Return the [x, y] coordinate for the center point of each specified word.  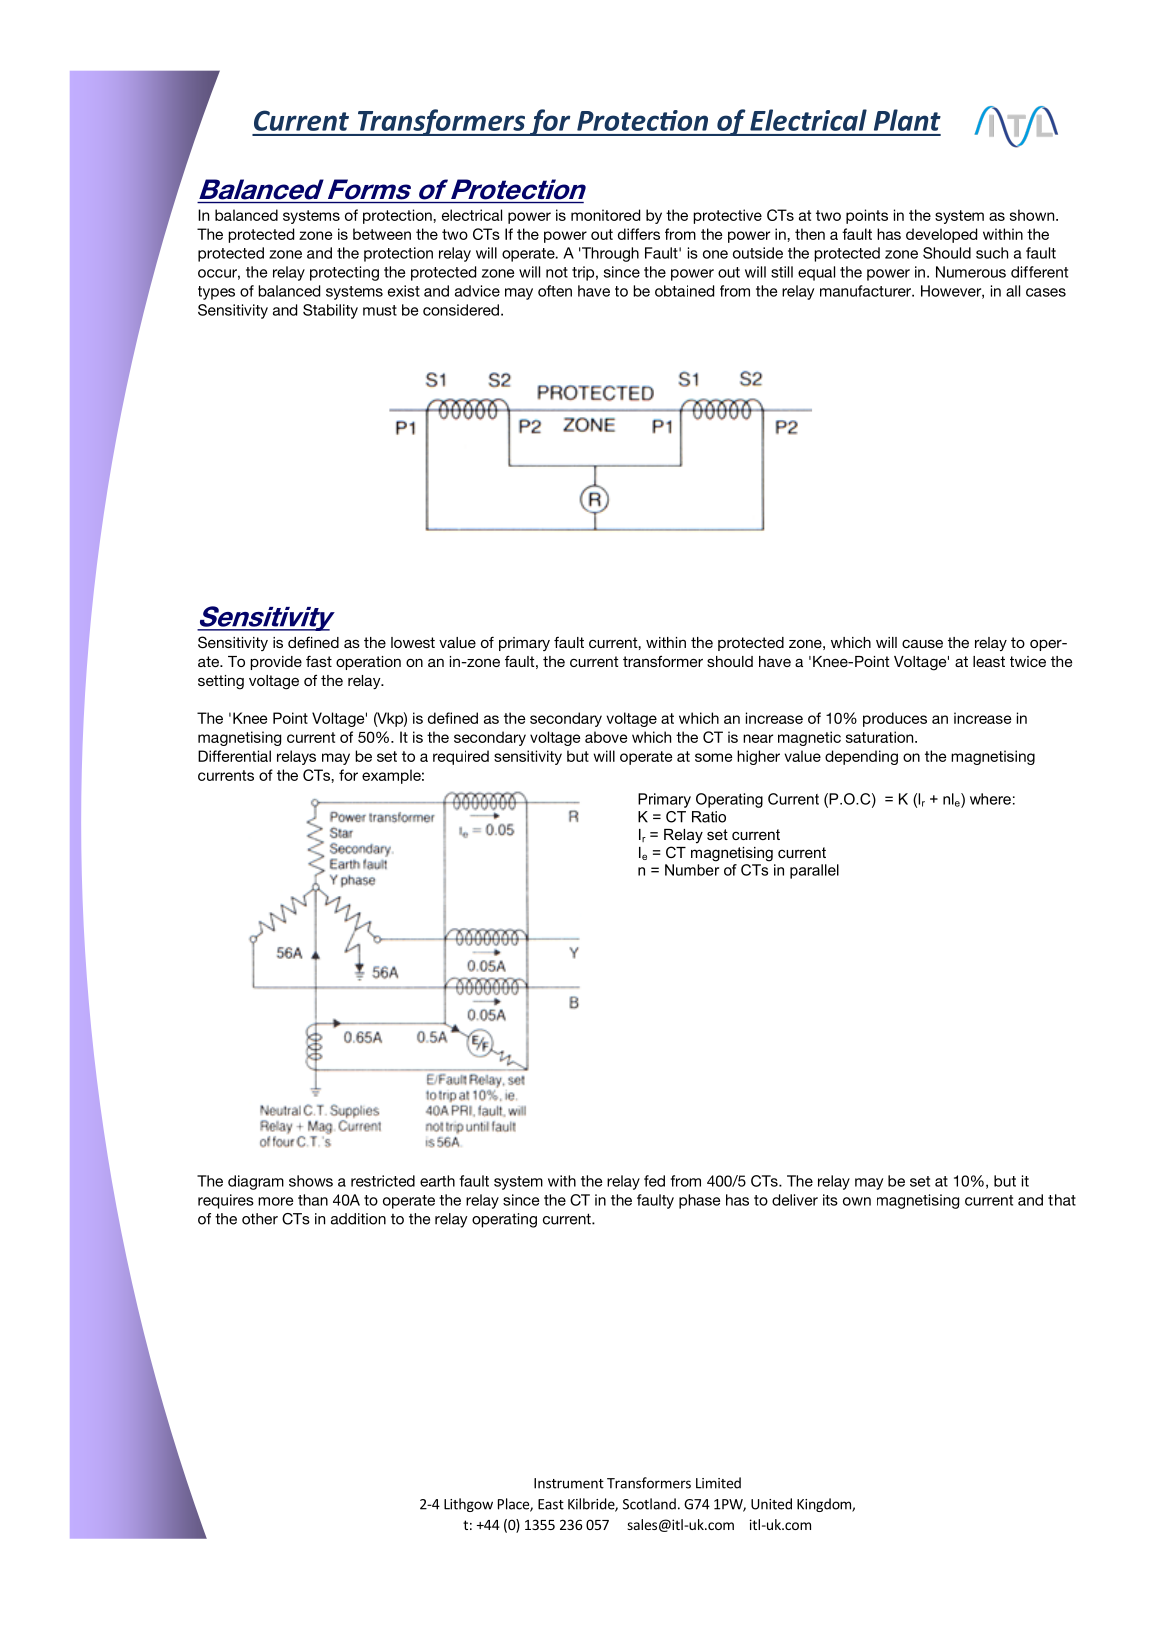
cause [922, 643]
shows [311, 1181]
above [606, 737]
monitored [605, 215]
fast [319, 661]
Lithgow [468, 1505]
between [382, 234]
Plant [907, 120]
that [1062, 1200]
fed [654, 1181]
